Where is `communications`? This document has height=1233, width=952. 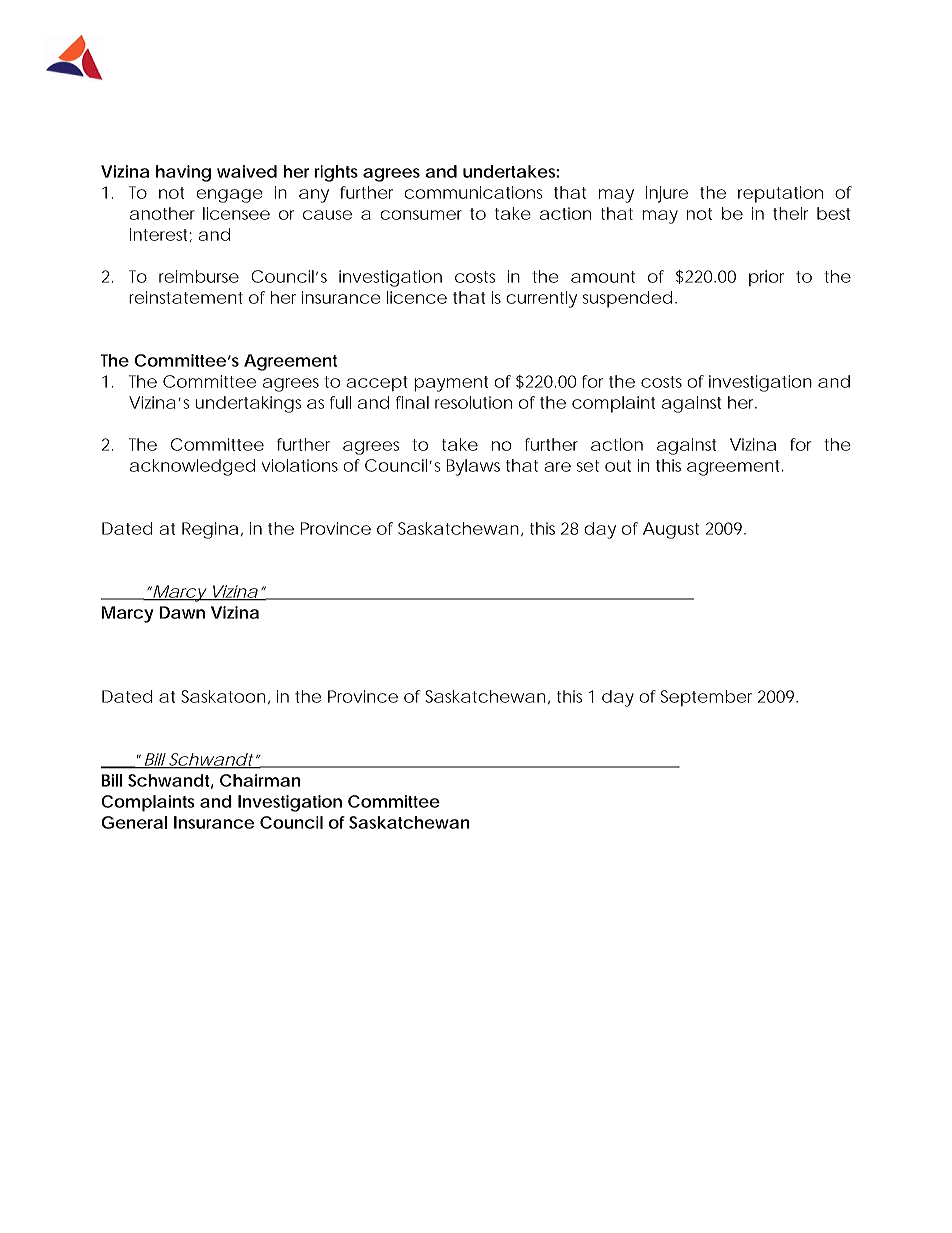 communications is located at coordinates (473, 192).
